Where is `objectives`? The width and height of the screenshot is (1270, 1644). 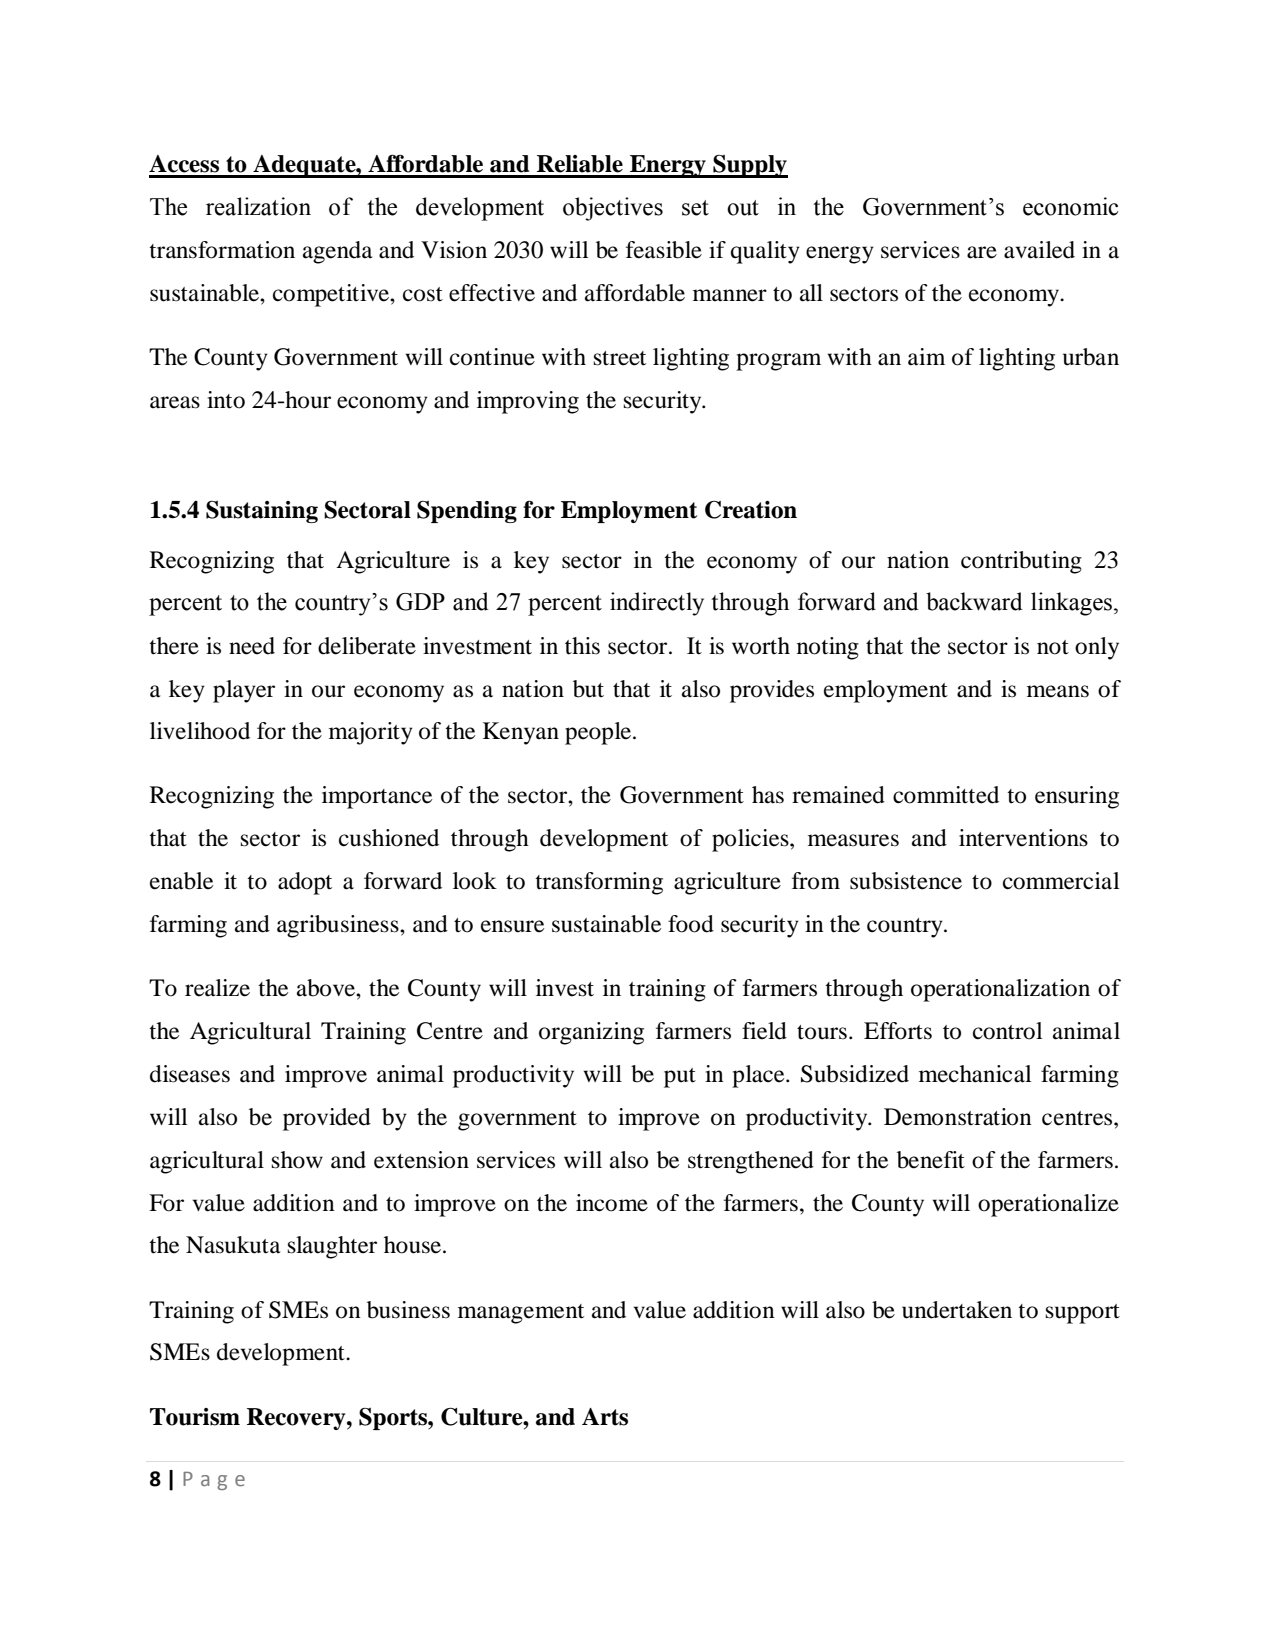
objectives is located at coordinates (613, 209).
